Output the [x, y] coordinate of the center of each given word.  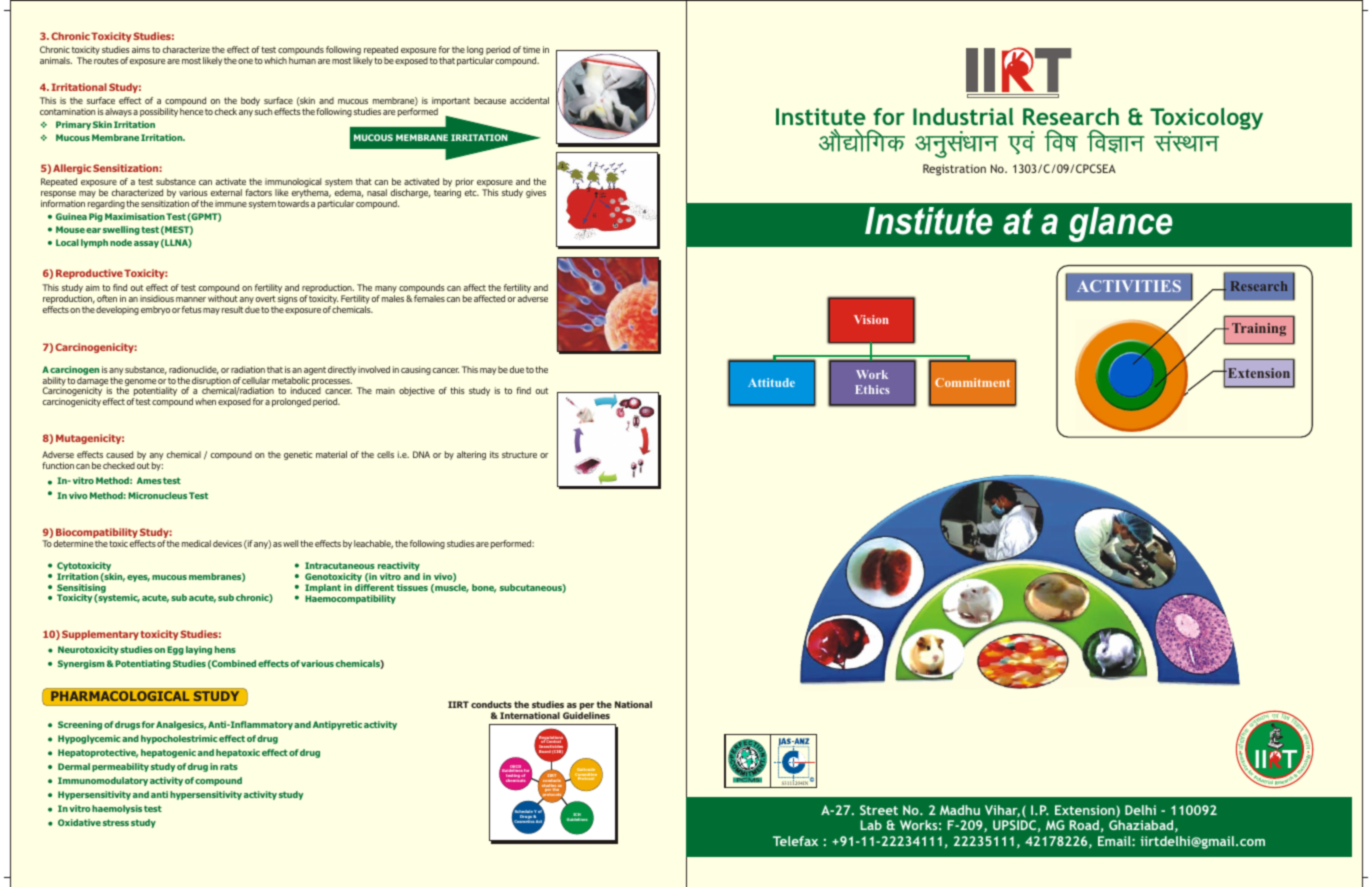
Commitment [972, 382]
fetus [192, 309]
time [531, 49]
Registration [954, 170]
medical [196, 543]
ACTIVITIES [1129, 286]
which [275, 60]
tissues [412, 587]
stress [116, 822]
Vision [871, 319]
